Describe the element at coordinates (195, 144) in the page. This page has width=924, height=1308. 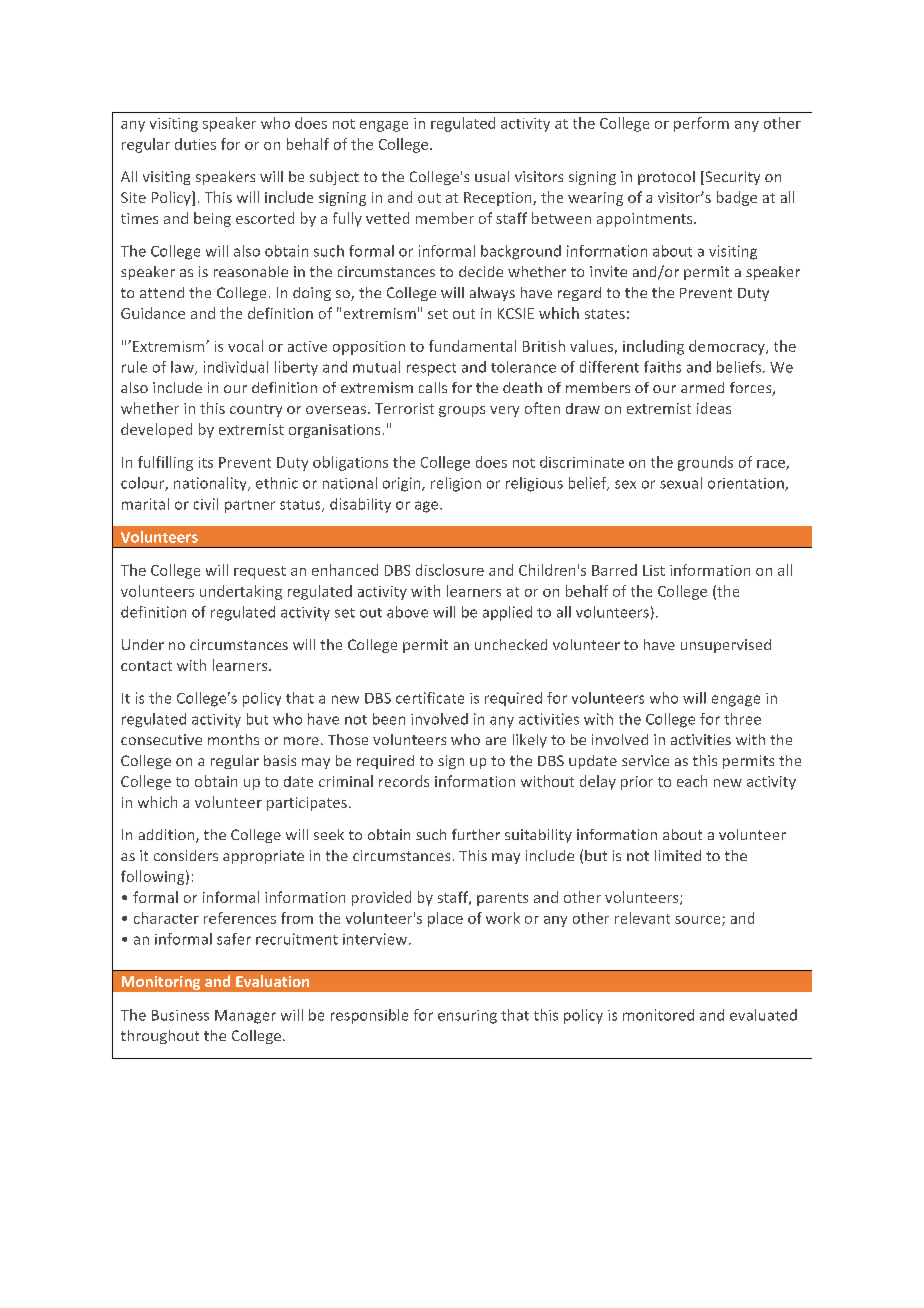
I see `duties` at that location.
